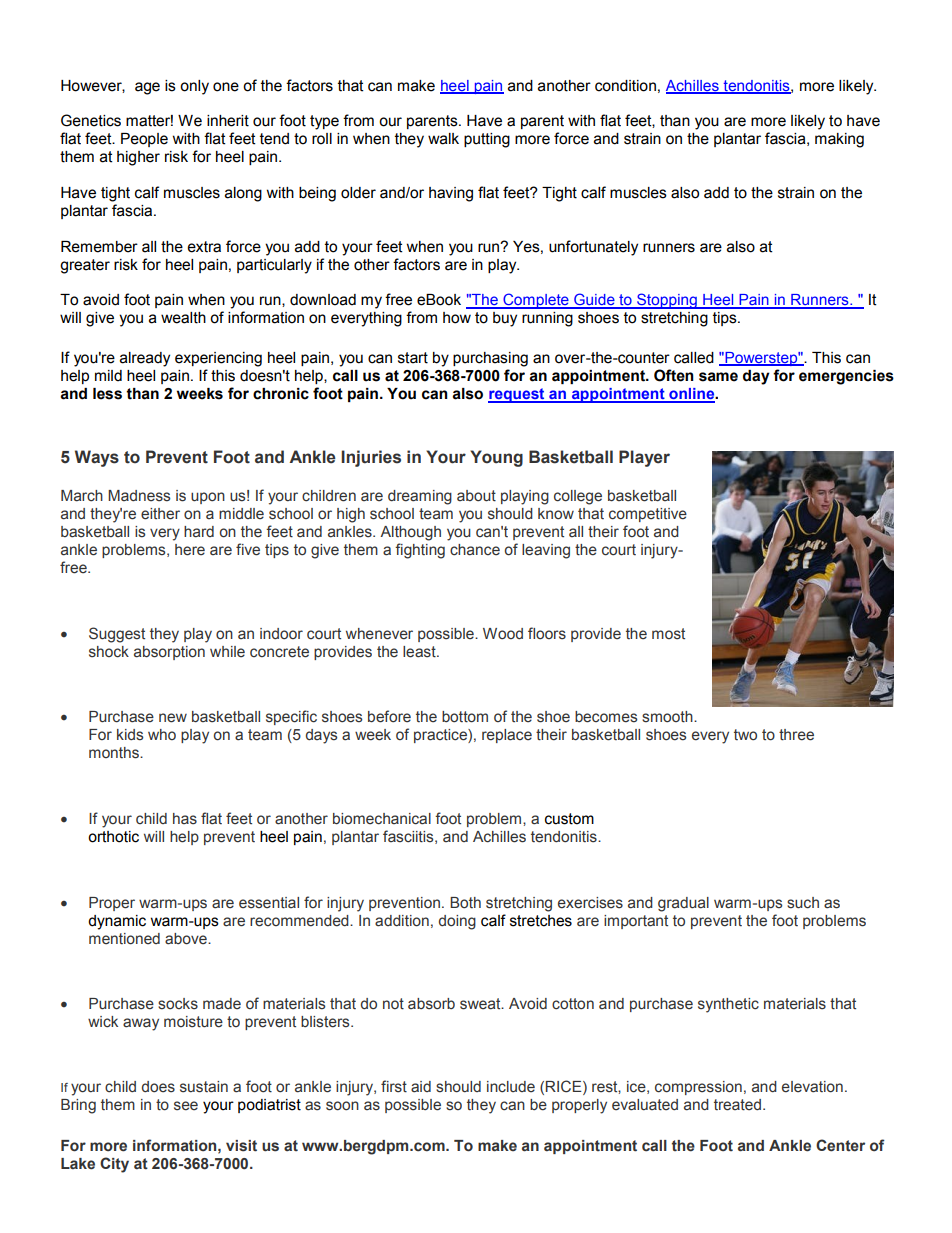 The image size is (952, 1233). What do you see at coordinates (144, 140) in the screenshot?
I see `People` at bounding box center [144, 140].
